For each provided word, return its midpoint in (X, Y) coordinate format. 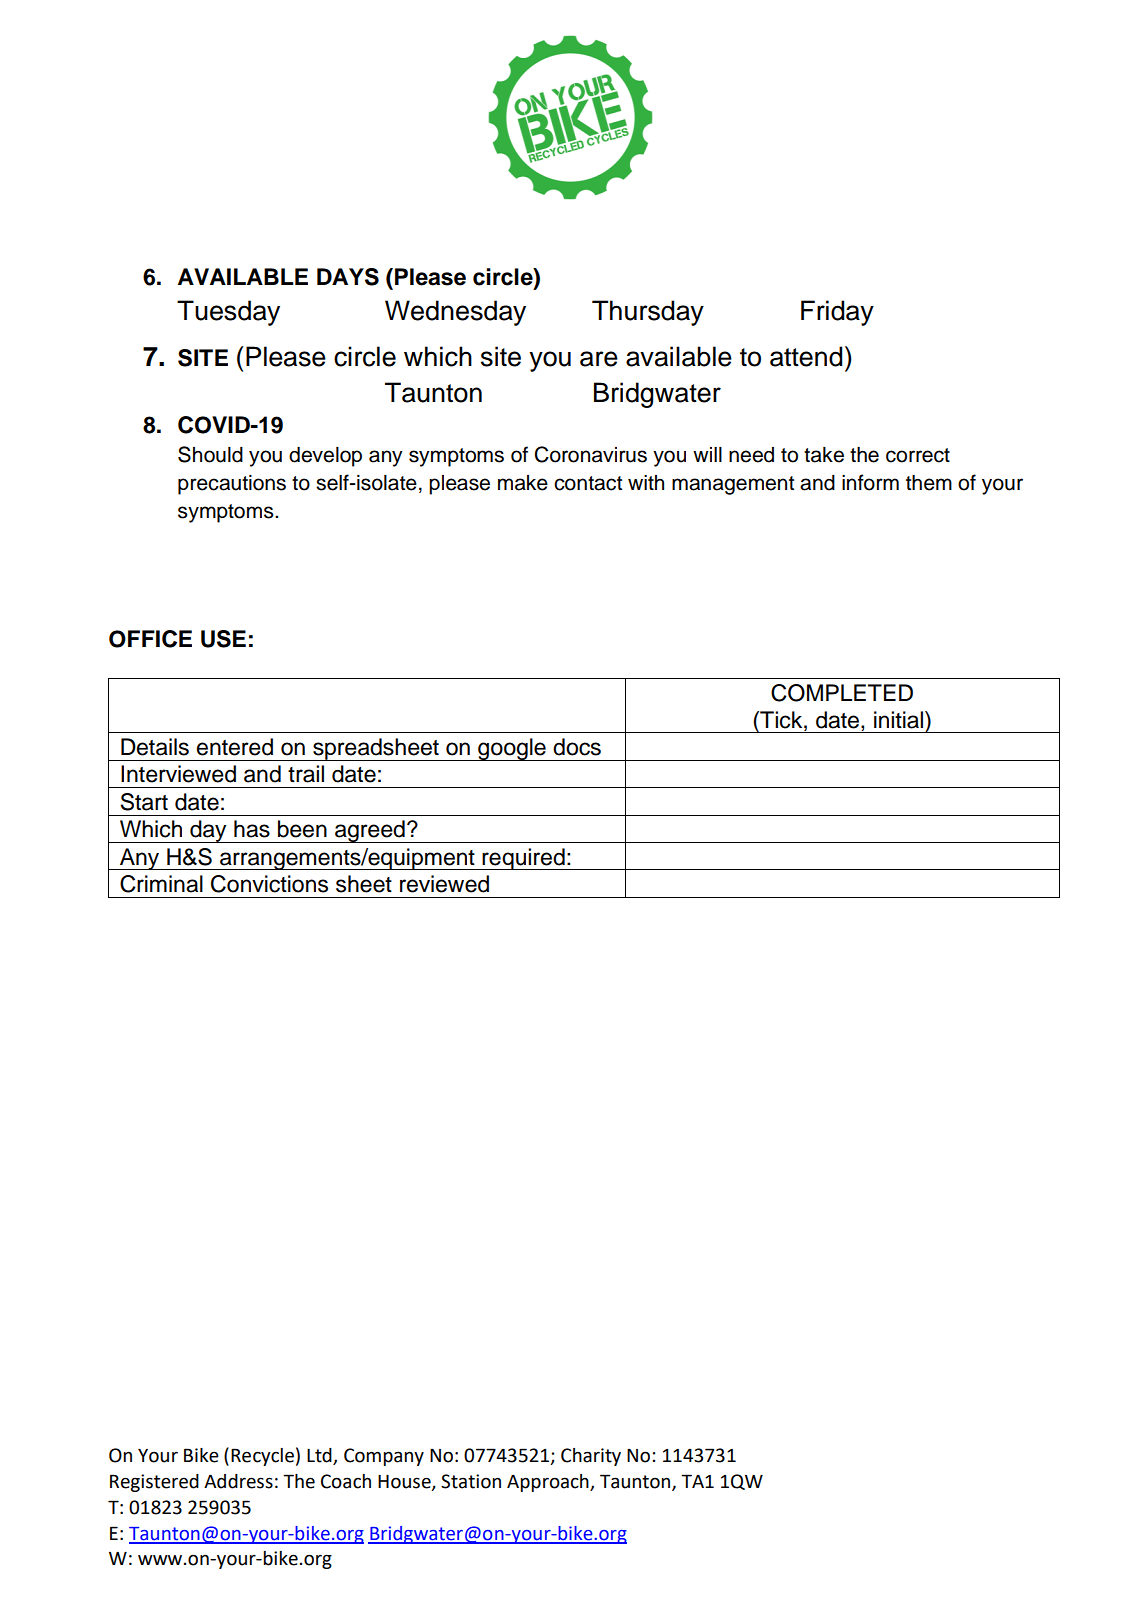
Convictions (269, 884)
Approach (549, 1483)
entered (235, 747)
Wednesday (455, 313)
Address (238, 1481)
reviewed (444, 884)
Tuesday (228, 313)
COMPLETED (842, 693)
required (524, 859)
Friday (837, 313)
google (512, 749)
